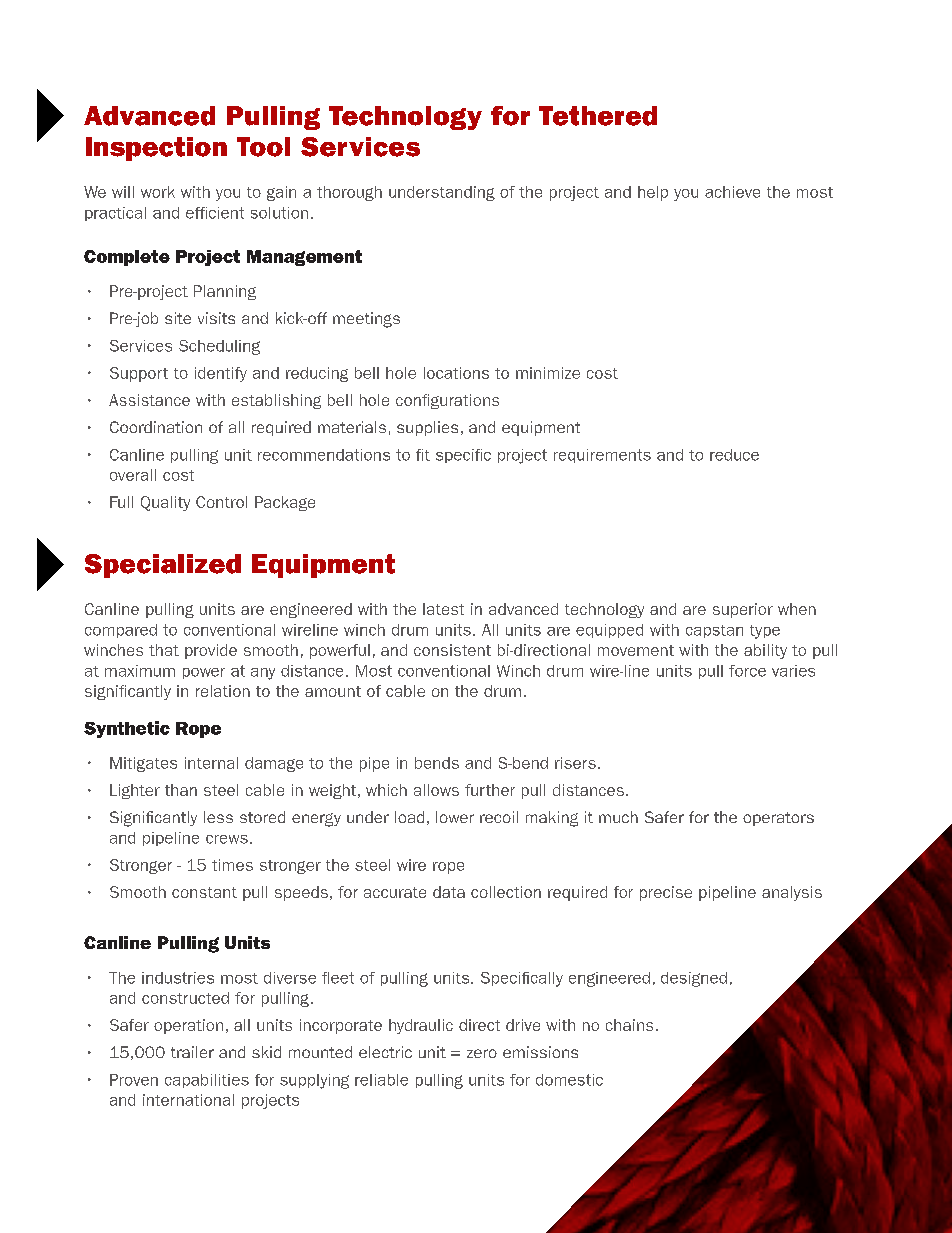  What do you see at coordinates (743, 610) in the screenshot?
I see `superior` at bounding box center [743, 610].
